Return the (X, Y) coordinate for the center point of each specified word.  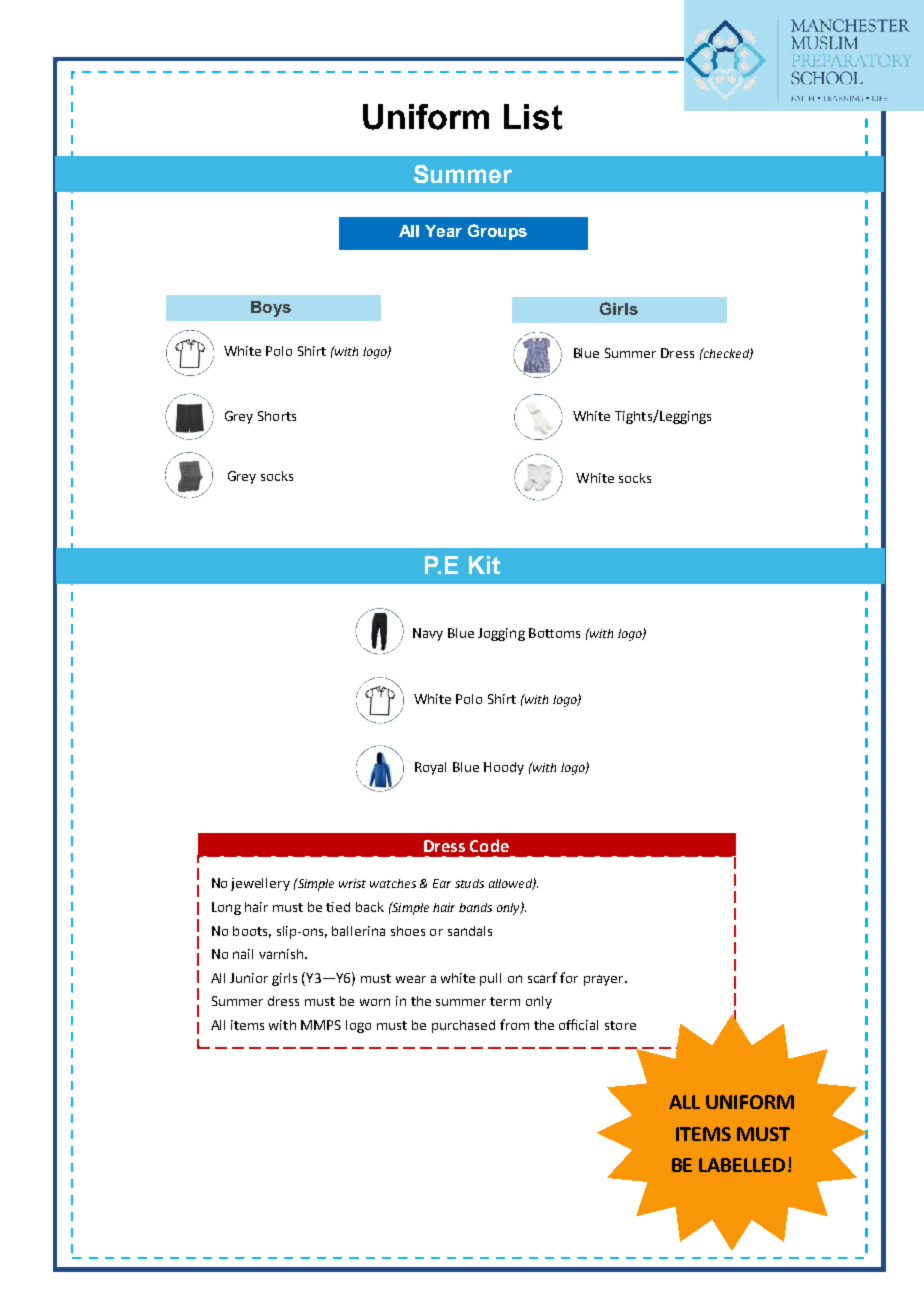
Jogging (501, 634)
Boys (271, 309)
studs (469, 883)
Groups (497, 232)
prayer (605, 980)
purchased (463, 1026)
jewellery (260, 884)
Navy (428, 634)
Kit (484, 565)
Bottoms (554, 633)
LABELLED (742, 1165)
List (533, 117)
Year (443, 231)
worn (375, 1002)
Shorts (277, 416)
